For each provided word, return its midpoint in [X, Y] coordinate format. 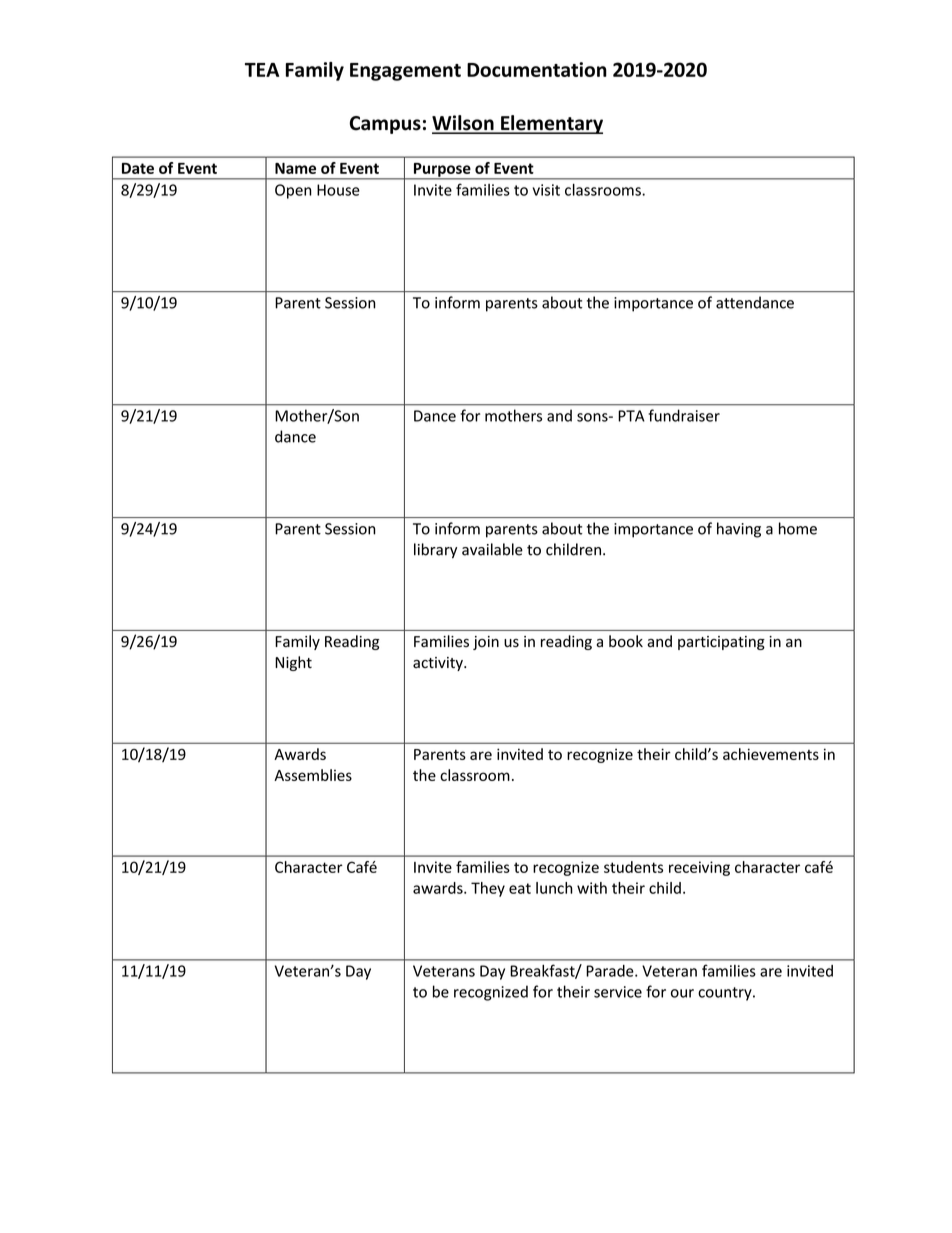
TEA [262, 70]
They [488, 889]
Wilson [464, 124]
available [492, 549]
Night [293, 663]
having [739, 530]
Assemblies [313, 775]
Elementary [551, 124]
